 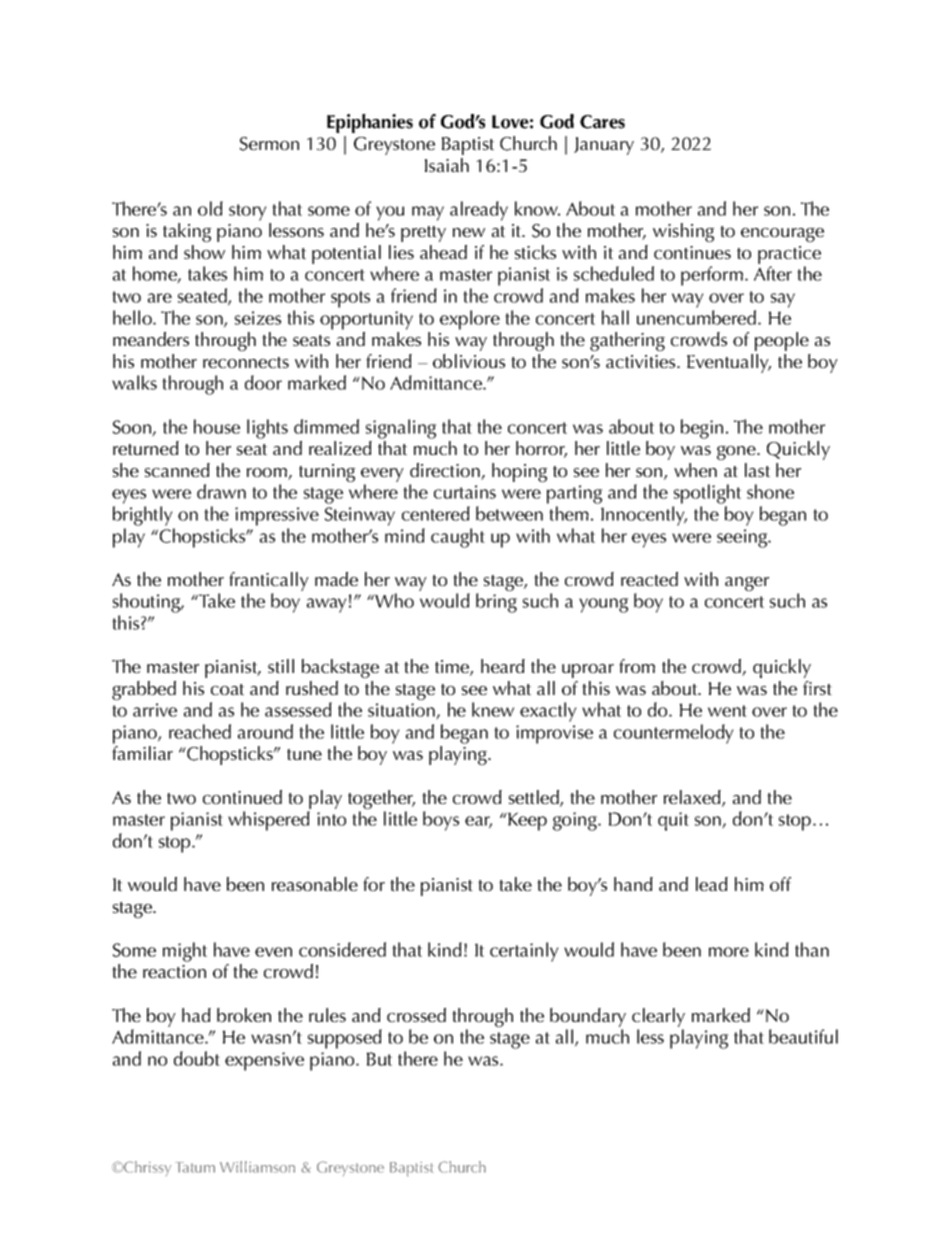 I want to click on relaxed, so click(x=693, y=798).
